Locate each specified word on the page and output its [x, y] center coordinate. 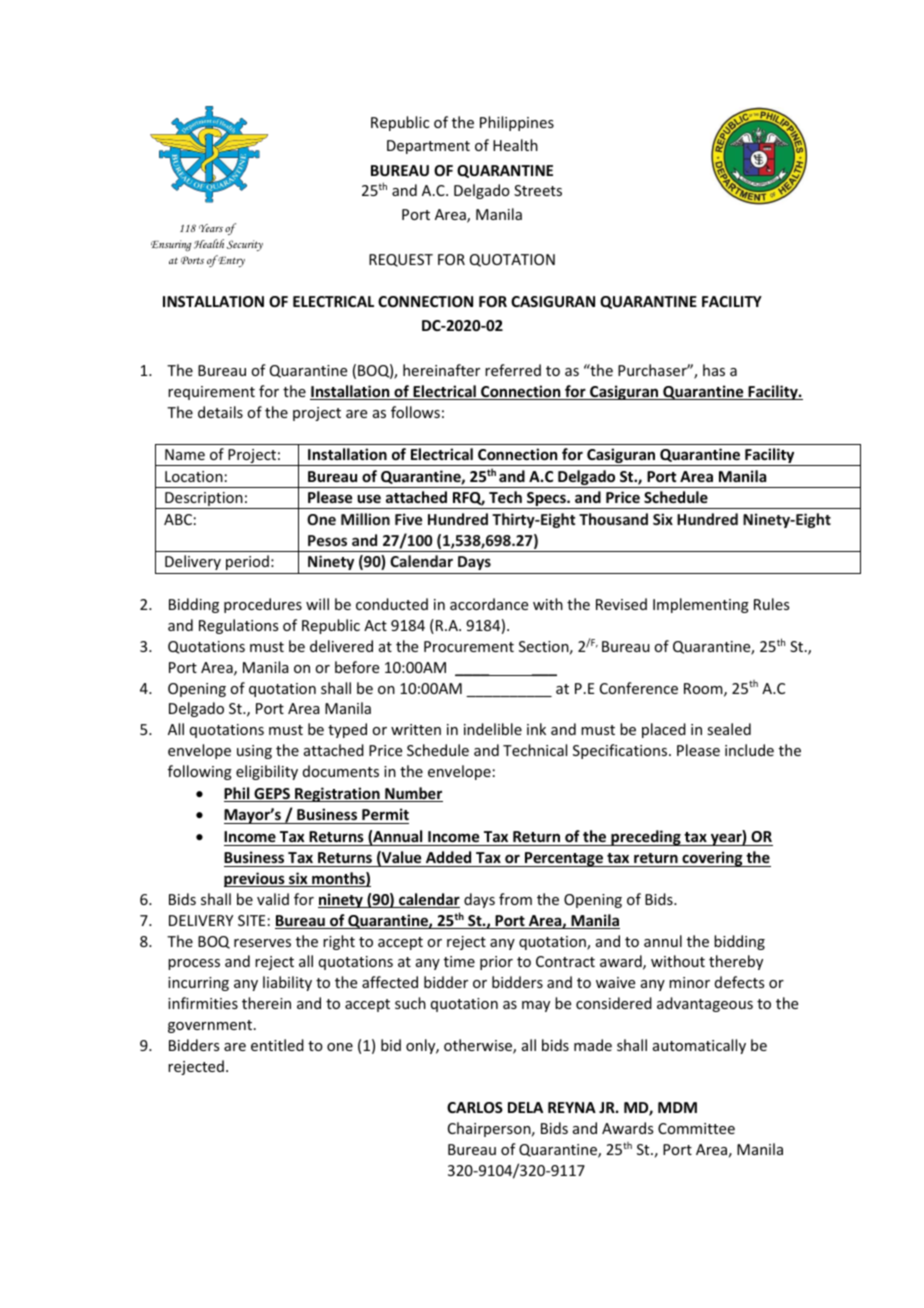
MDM [677, 1107]
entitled [277, 1045]
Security [245, 245]
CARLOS [475, 1107]
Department [428, 147]
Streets [538, 190]
